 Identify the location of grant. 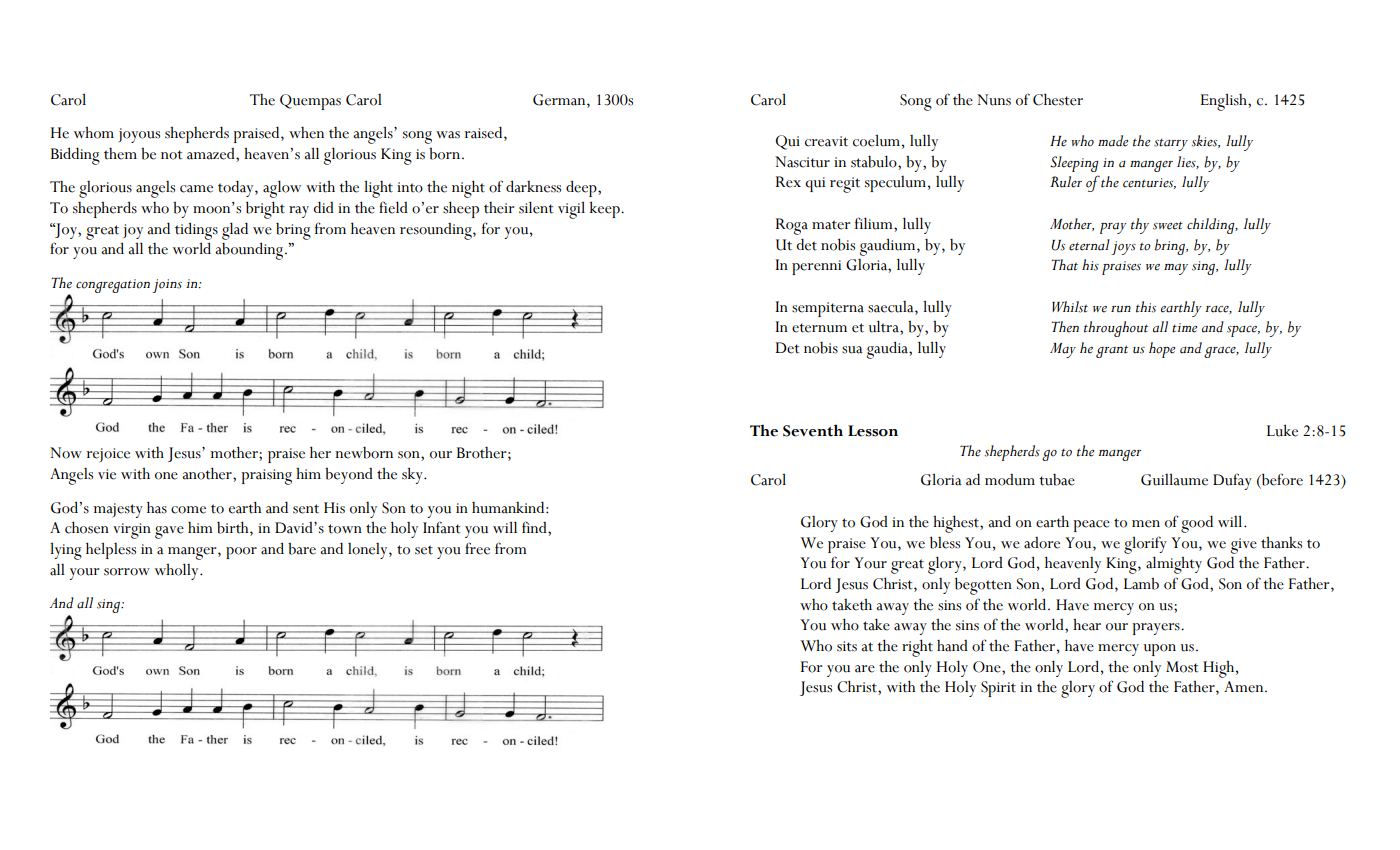
(1112, 351).
